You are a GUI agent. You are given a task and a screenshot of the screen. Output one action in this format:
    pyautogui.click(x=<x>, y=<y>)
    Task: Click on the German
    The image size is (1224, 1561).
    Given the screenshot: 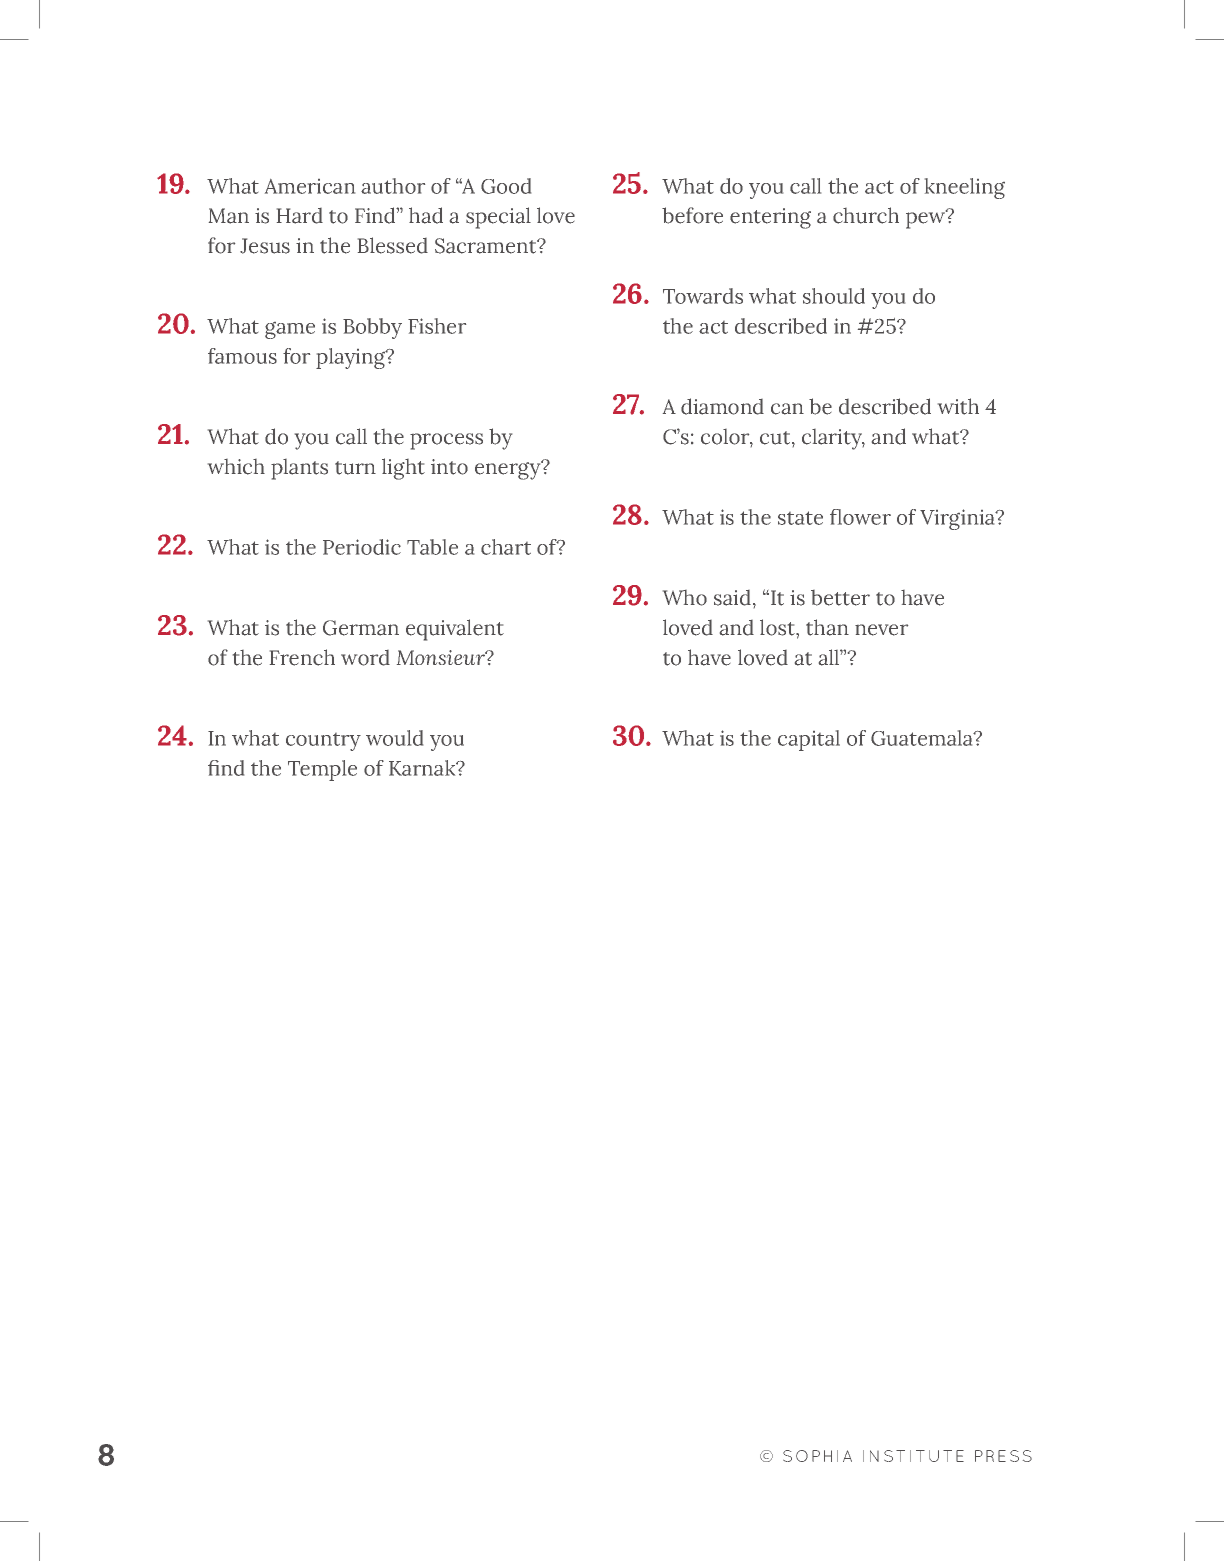 What is the action you would take?
    pyautogui.click(x=361, y=628)
